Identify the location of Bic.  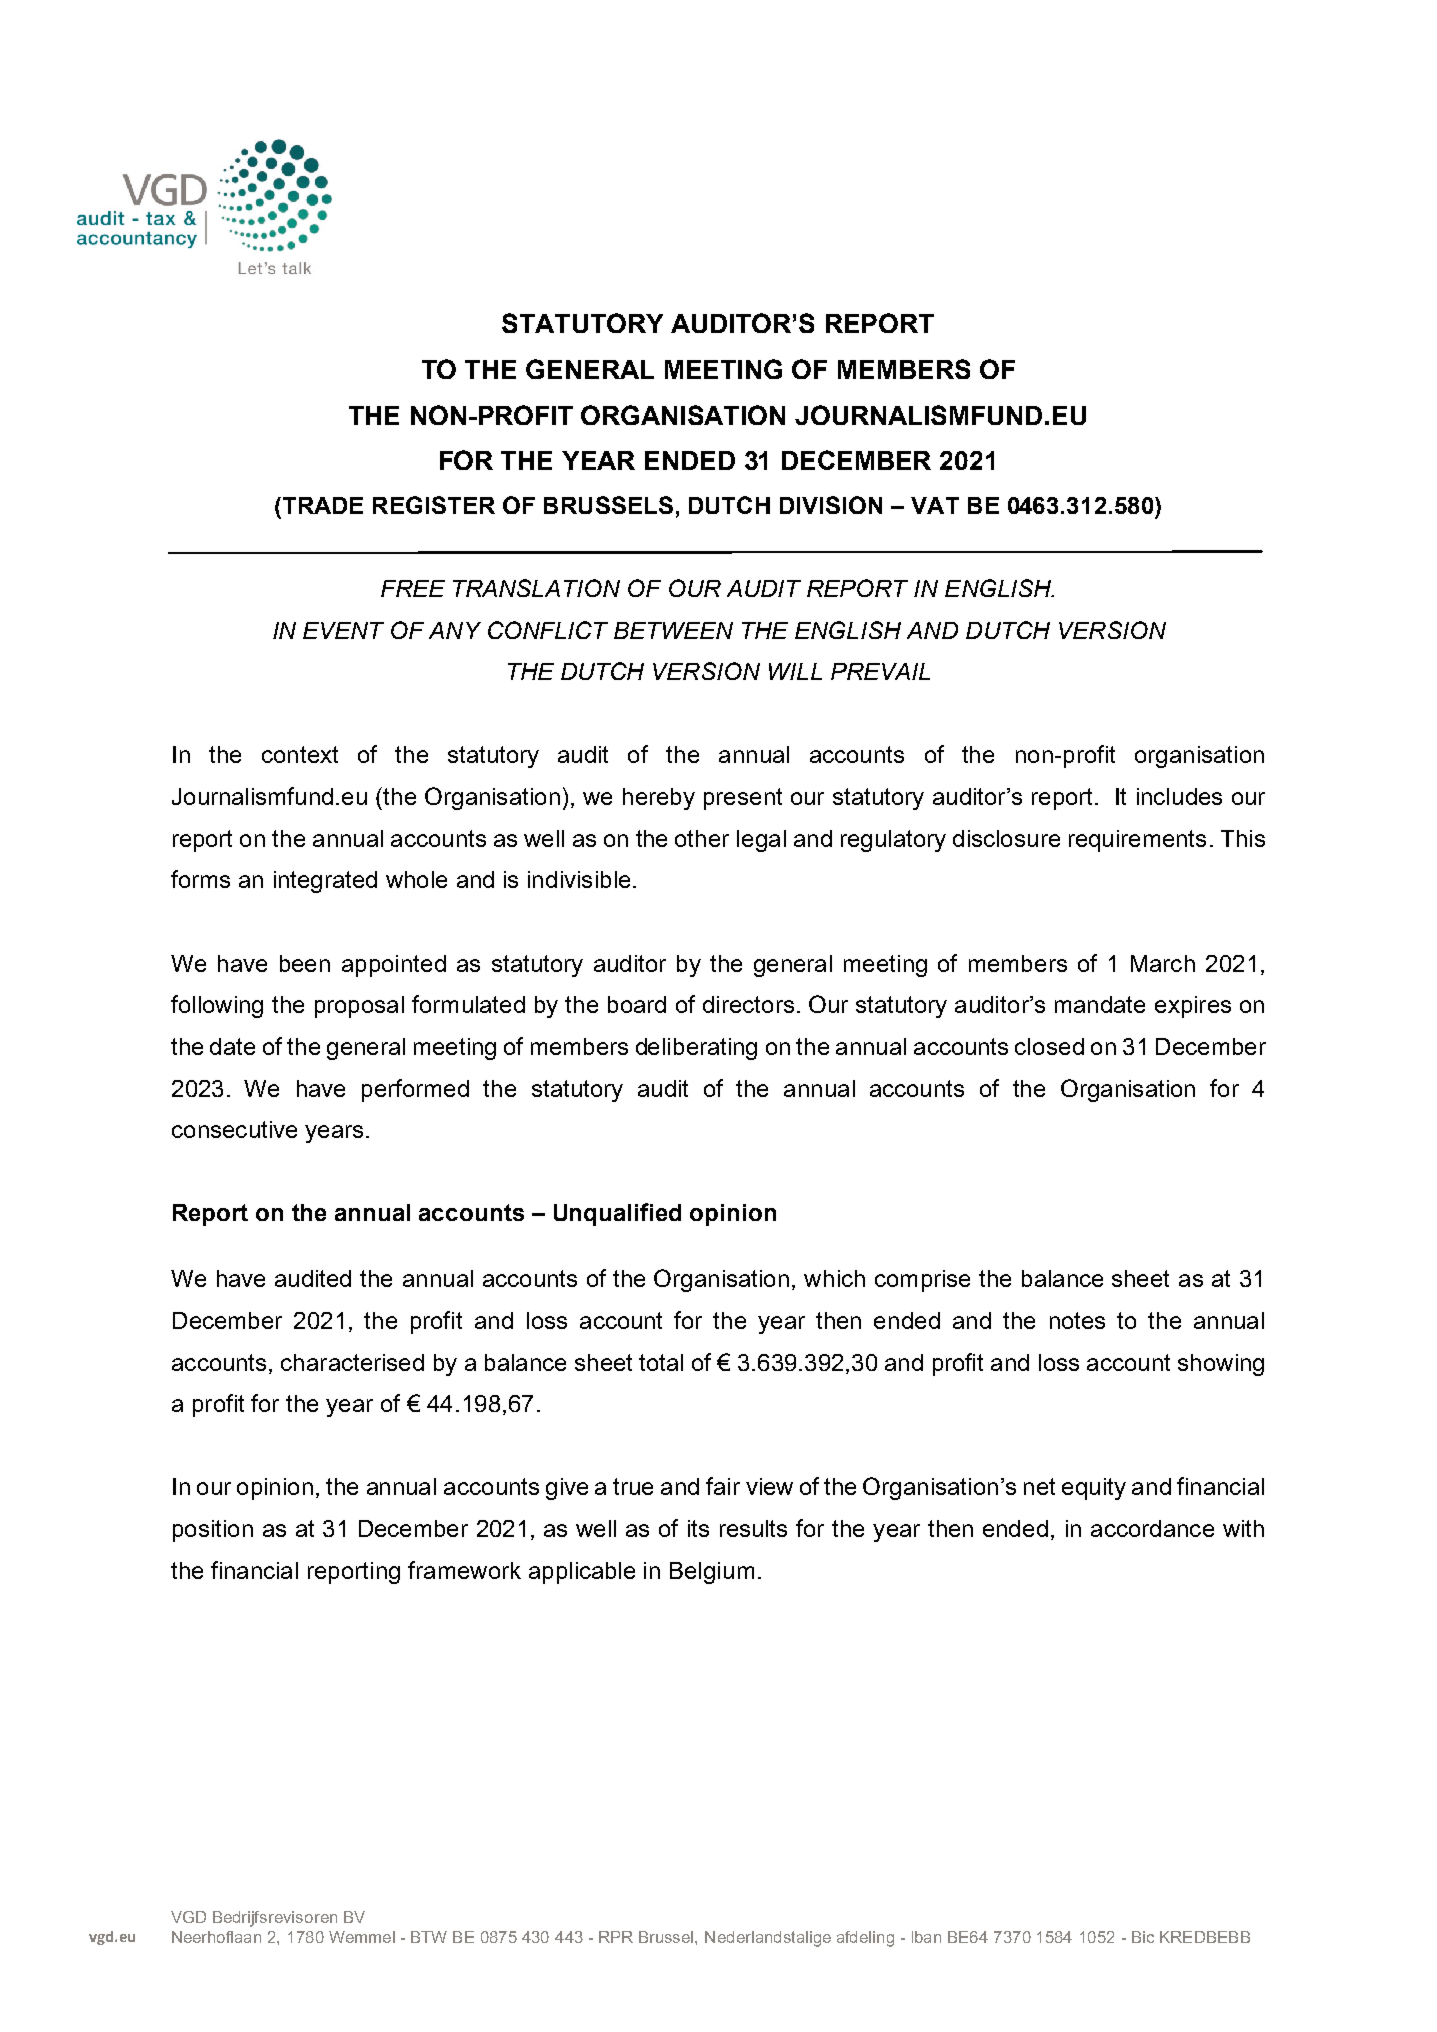
(1143, 1937).
